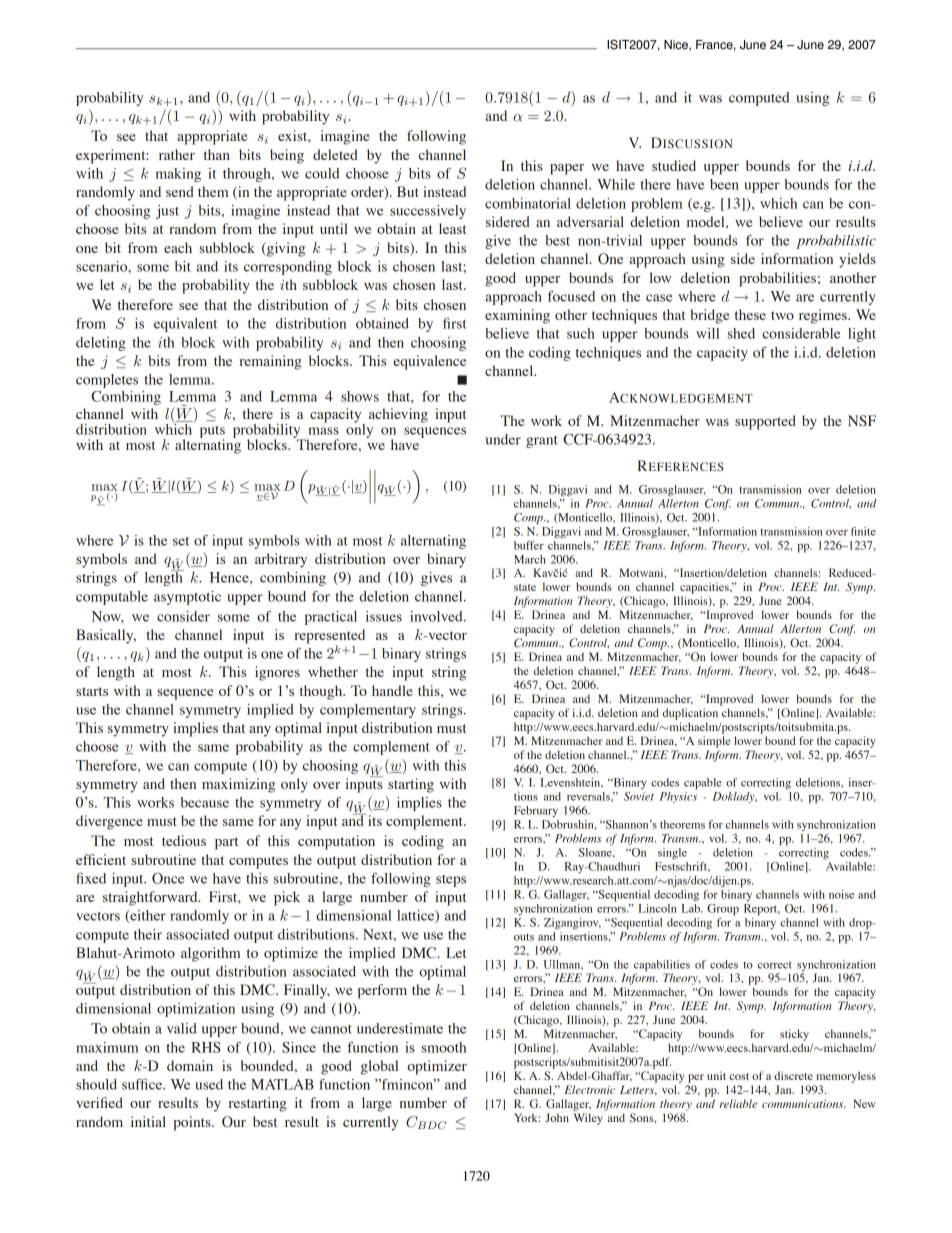 This screenshot has width=952, height=1233. What do you see at coordinates (444, 1047) in the screenshot?
I see `smooth` at bounding box center [444, 1047].
